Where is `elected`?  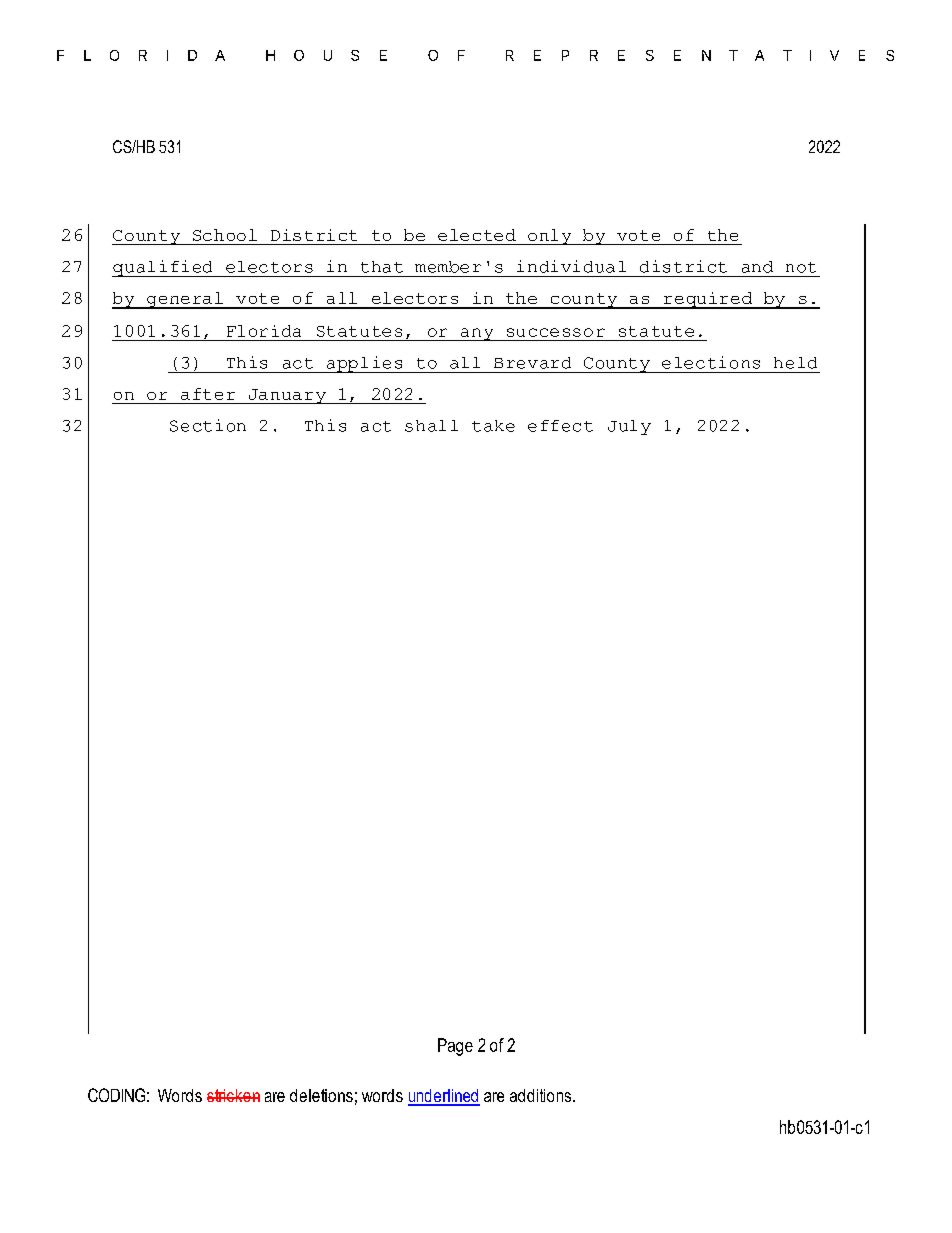
elected is located at coordinates (477, 235).
